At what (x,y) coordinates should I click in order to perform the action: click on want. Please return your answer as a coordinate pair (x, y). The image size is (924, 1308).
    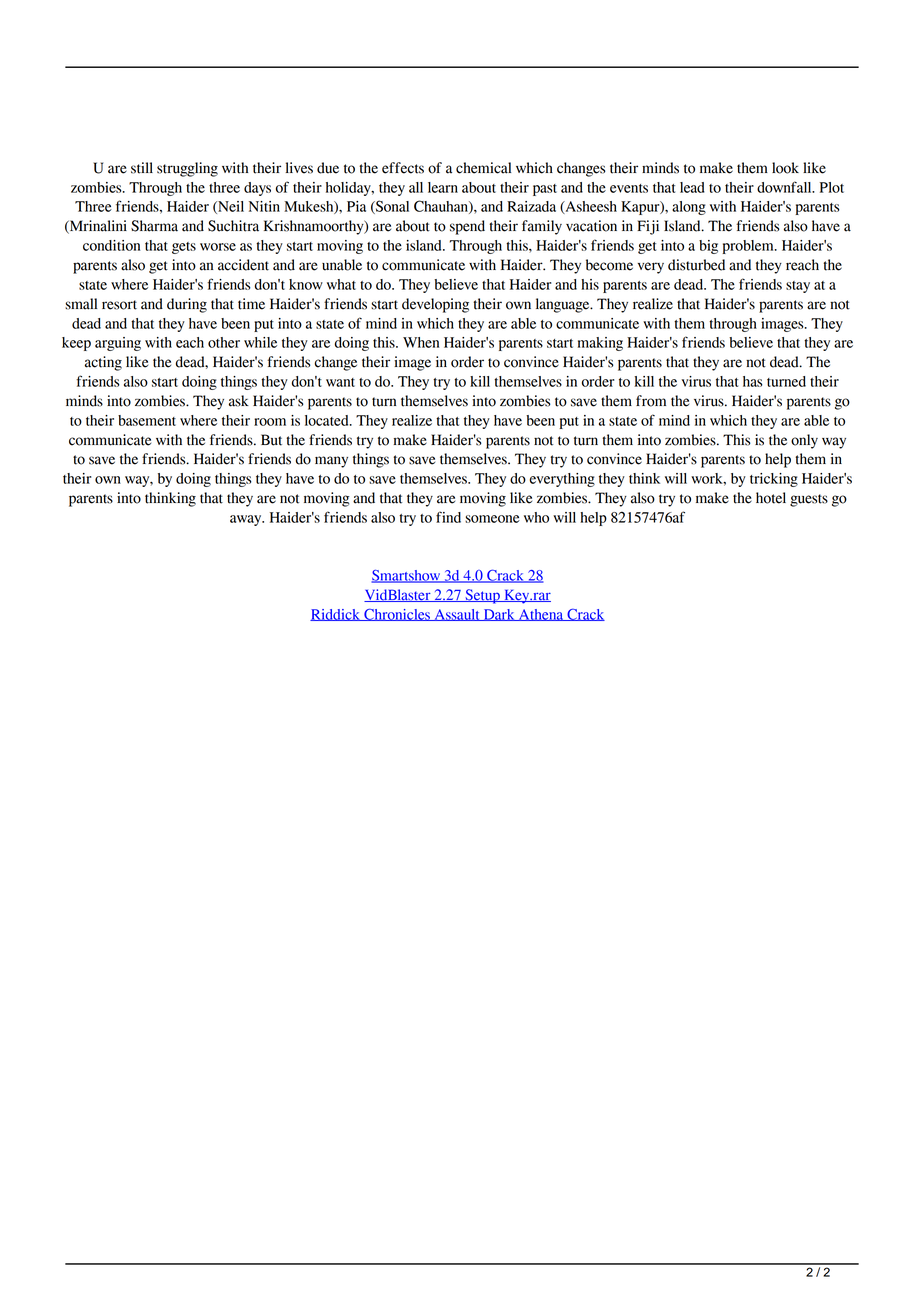
    Looking at the image, I should click on (340, 382).
